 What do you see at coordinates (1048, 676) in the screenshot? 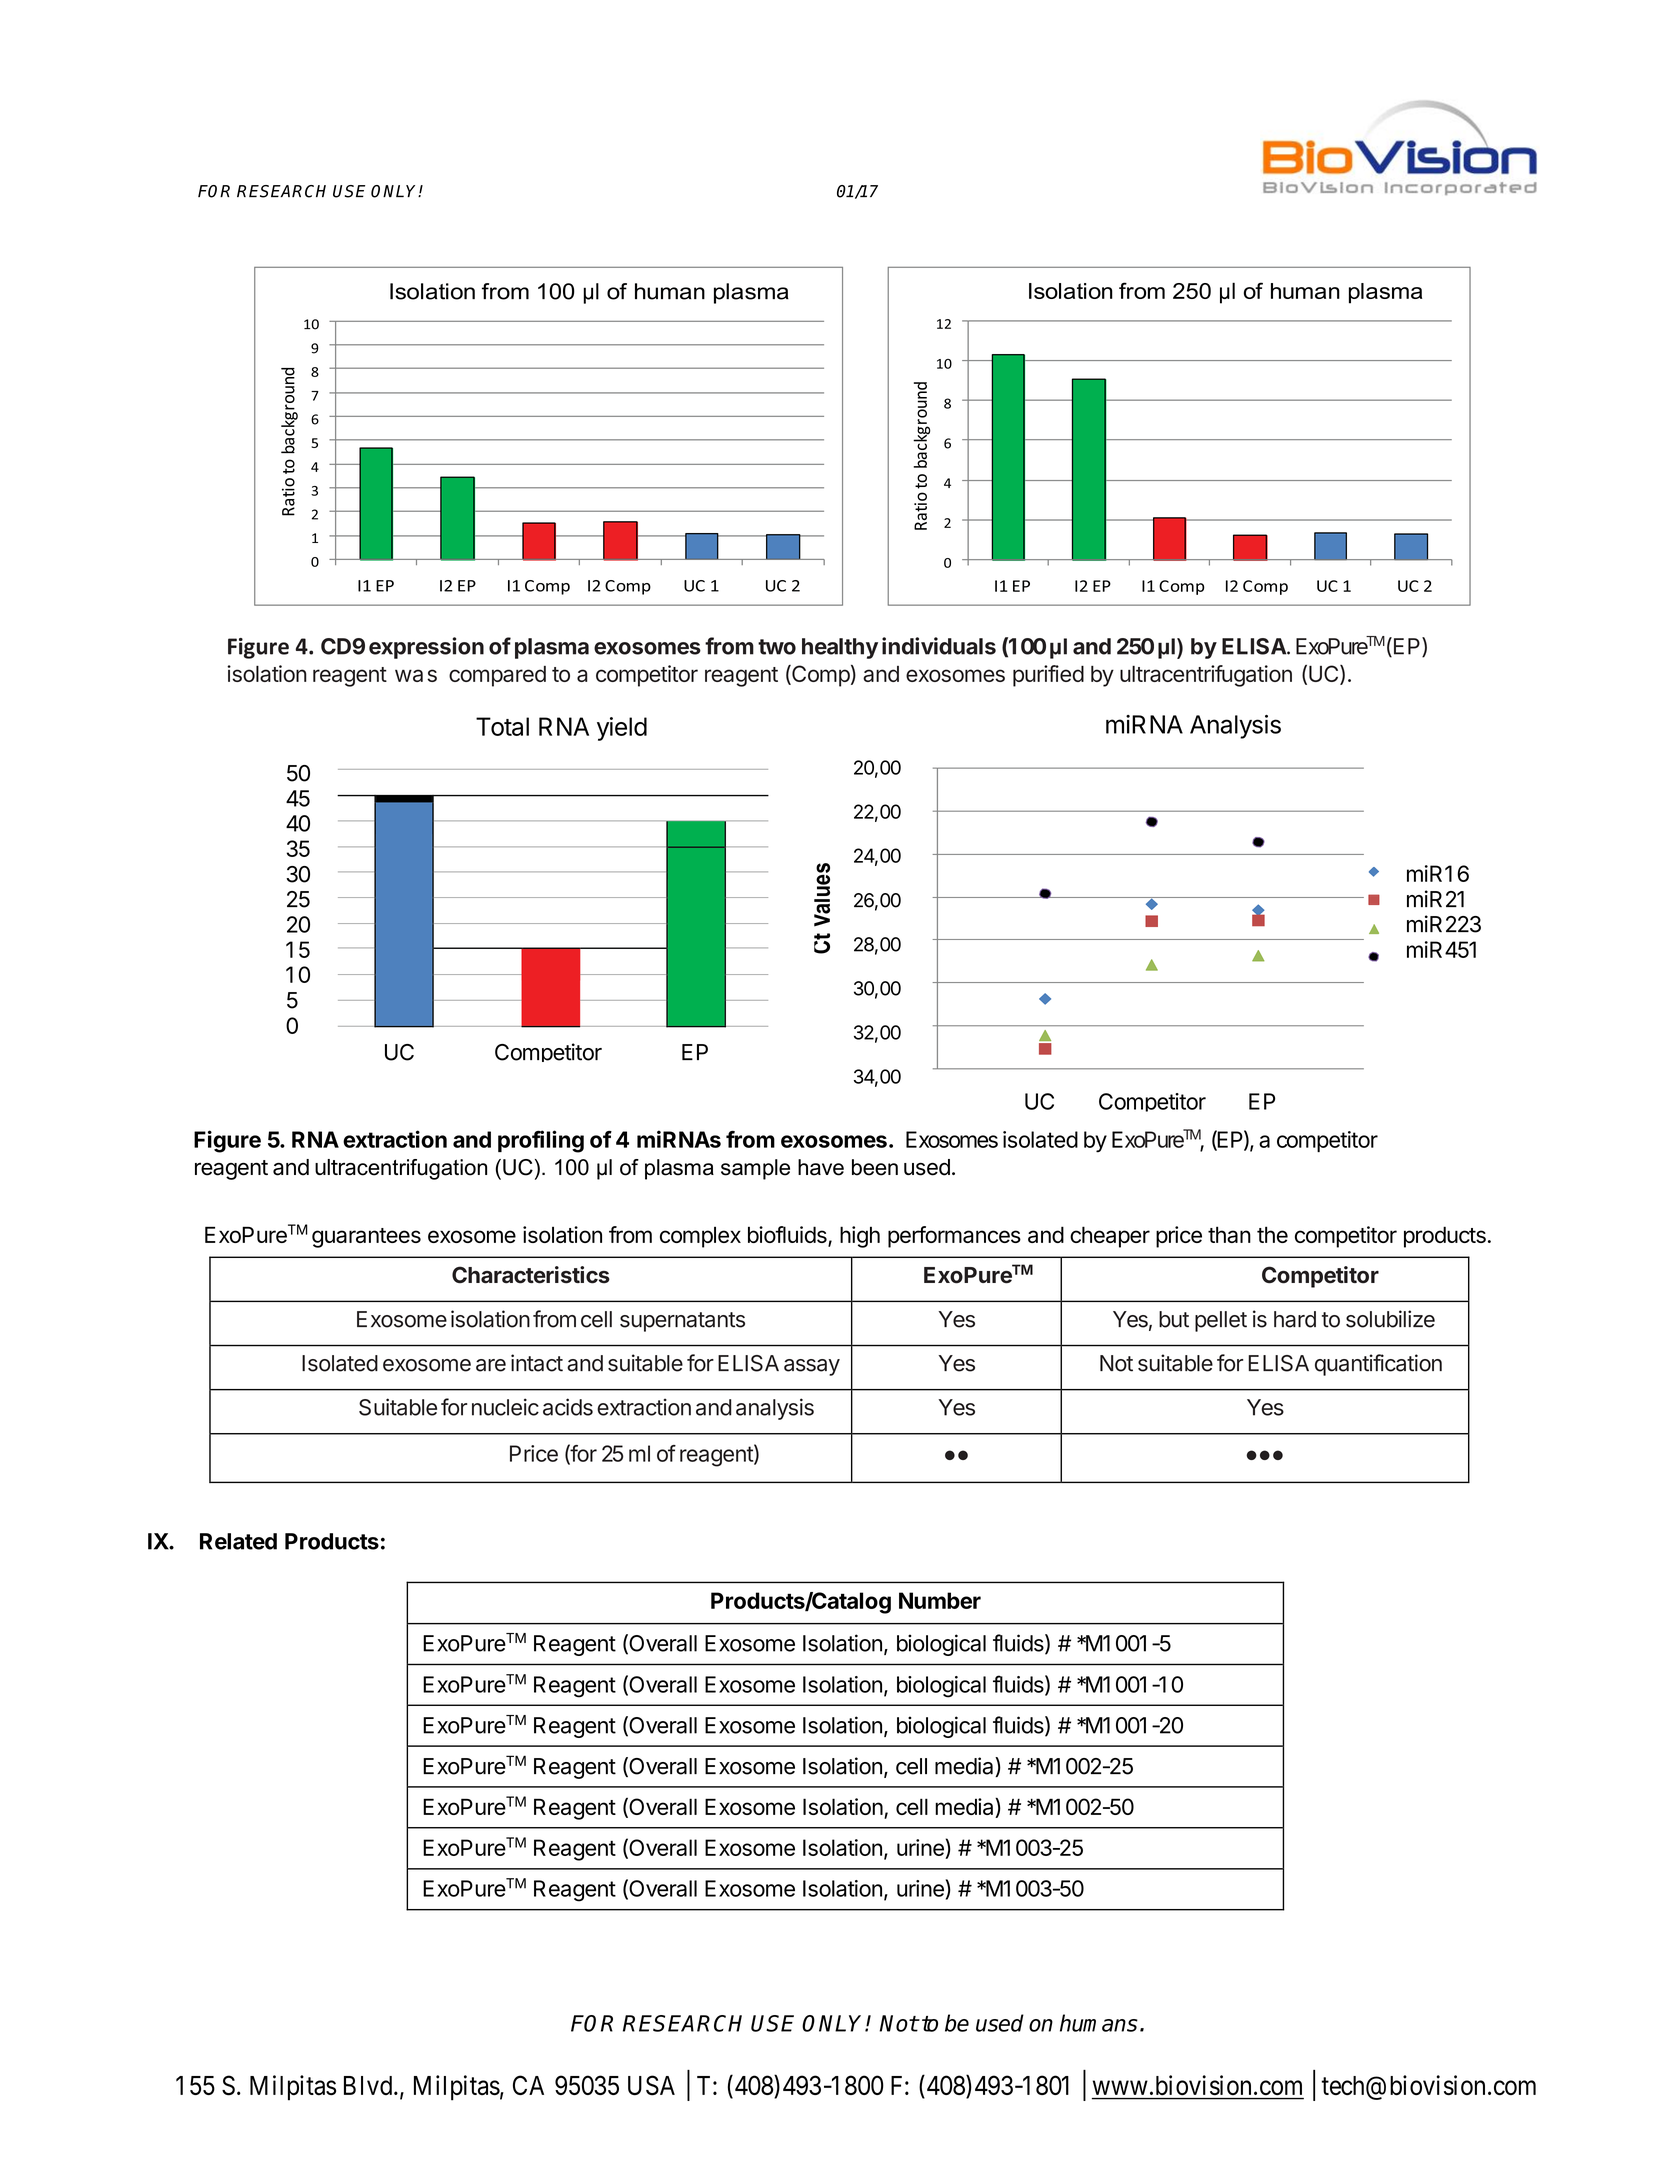
I see `purified` at bounding box center [1048, 676].
